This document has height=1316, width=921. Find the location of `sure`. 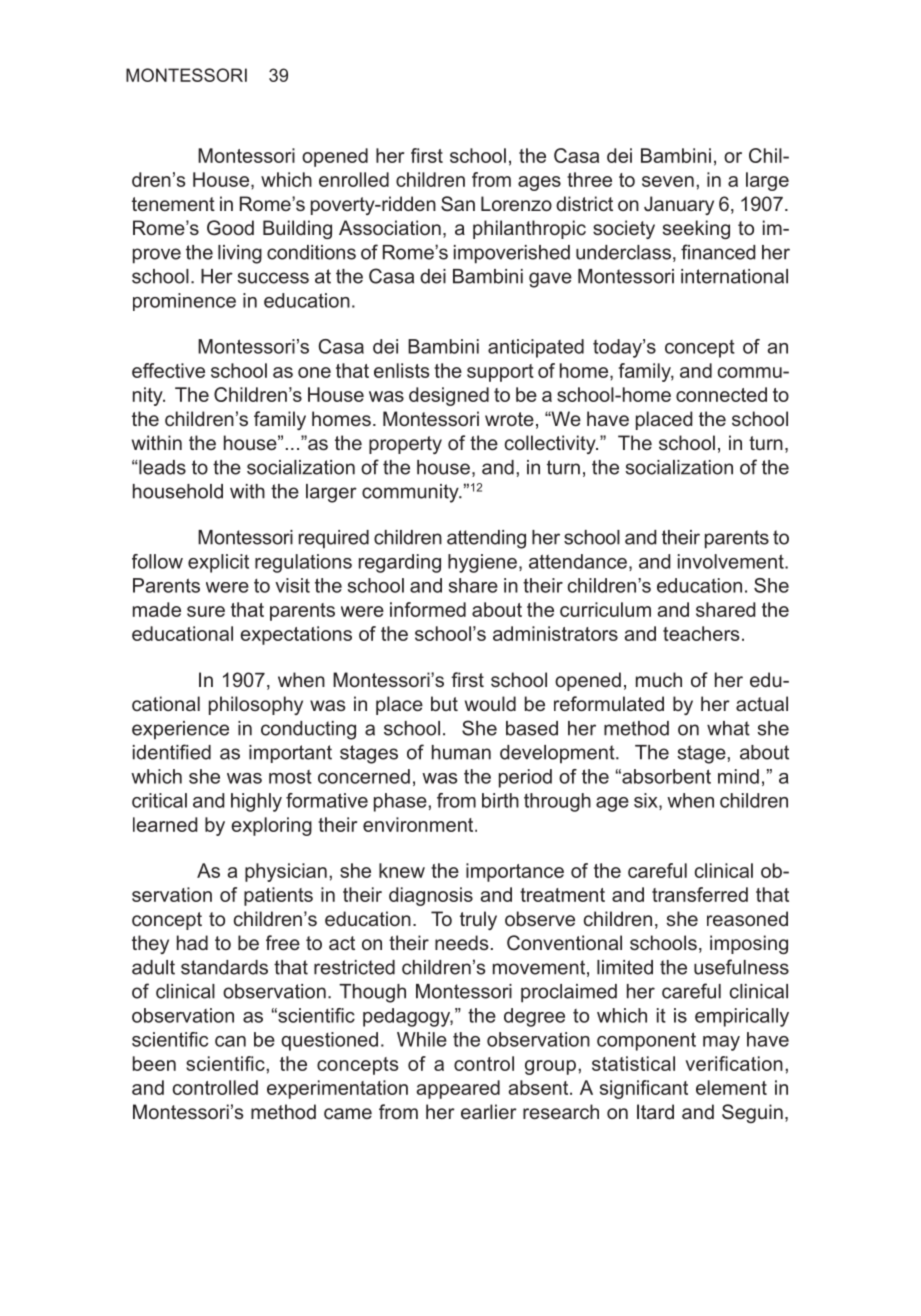

sure is located at coordinates (206, 611).
